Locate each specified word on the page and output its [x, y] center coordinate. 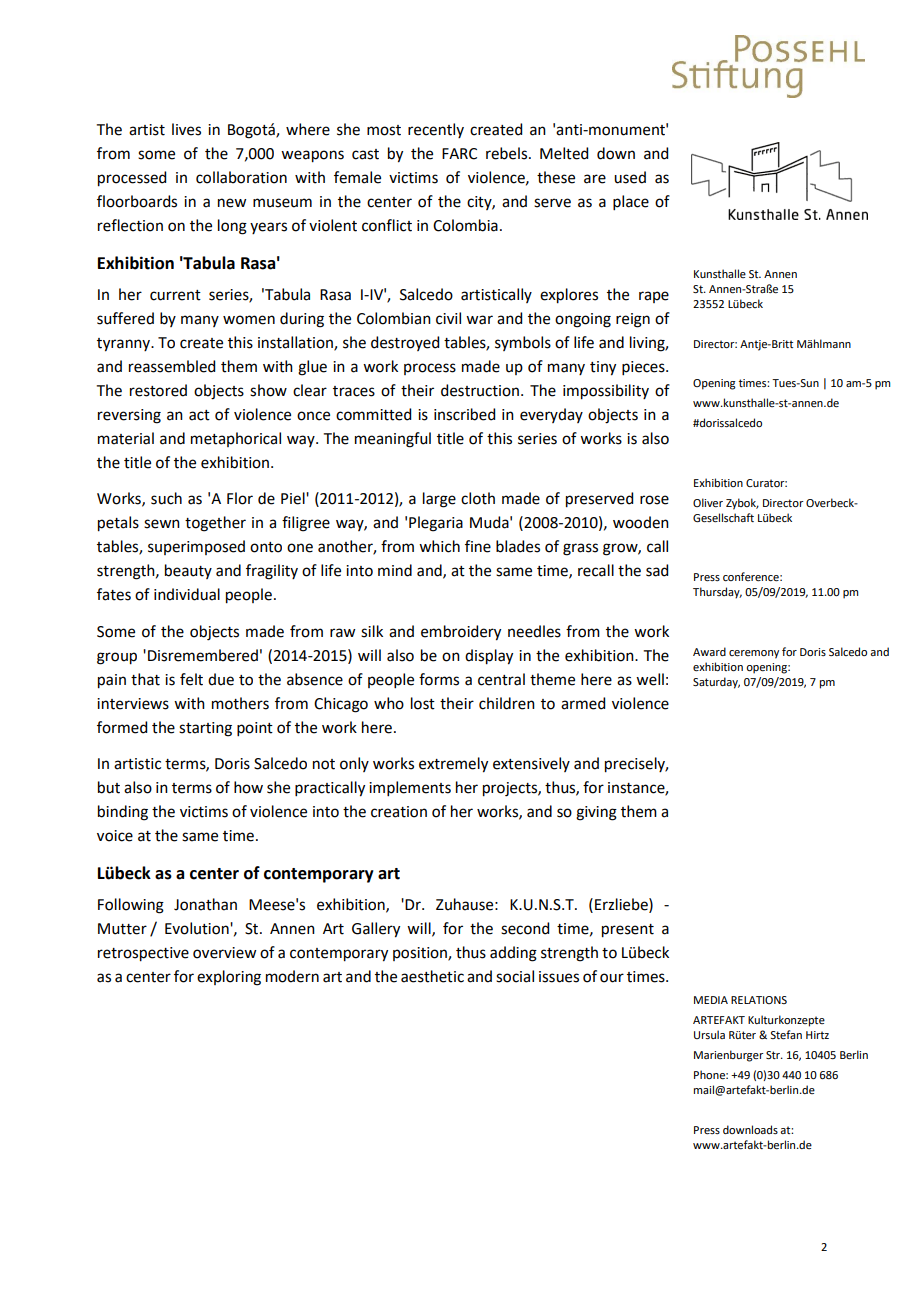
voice [115, 836]
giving [596, 813]
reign [633, 320]
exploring [229, 978]
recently [436, 130]
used [630, 177]
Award [709, 651]
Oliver [708, 502]
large [439, 500]
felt [191, 679]
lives [186, 129]
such [166, 498]
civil [448, 318]
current [175, 295]
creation [399, 812]
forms [439, 679]
